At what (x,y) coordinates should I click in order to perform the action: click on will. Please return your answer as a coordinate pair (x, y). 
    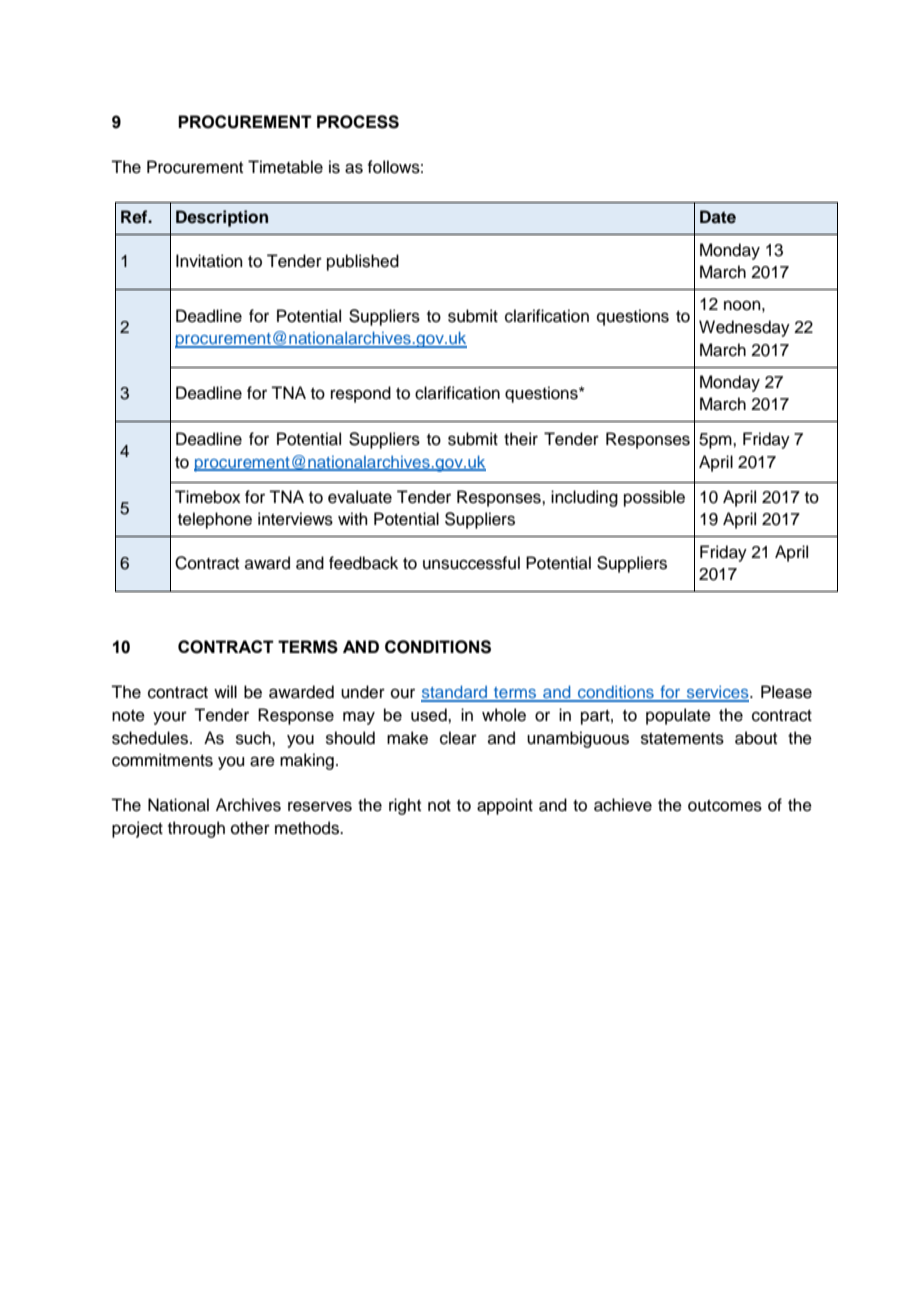
    Looking at the image, I should click on (225, 691).
